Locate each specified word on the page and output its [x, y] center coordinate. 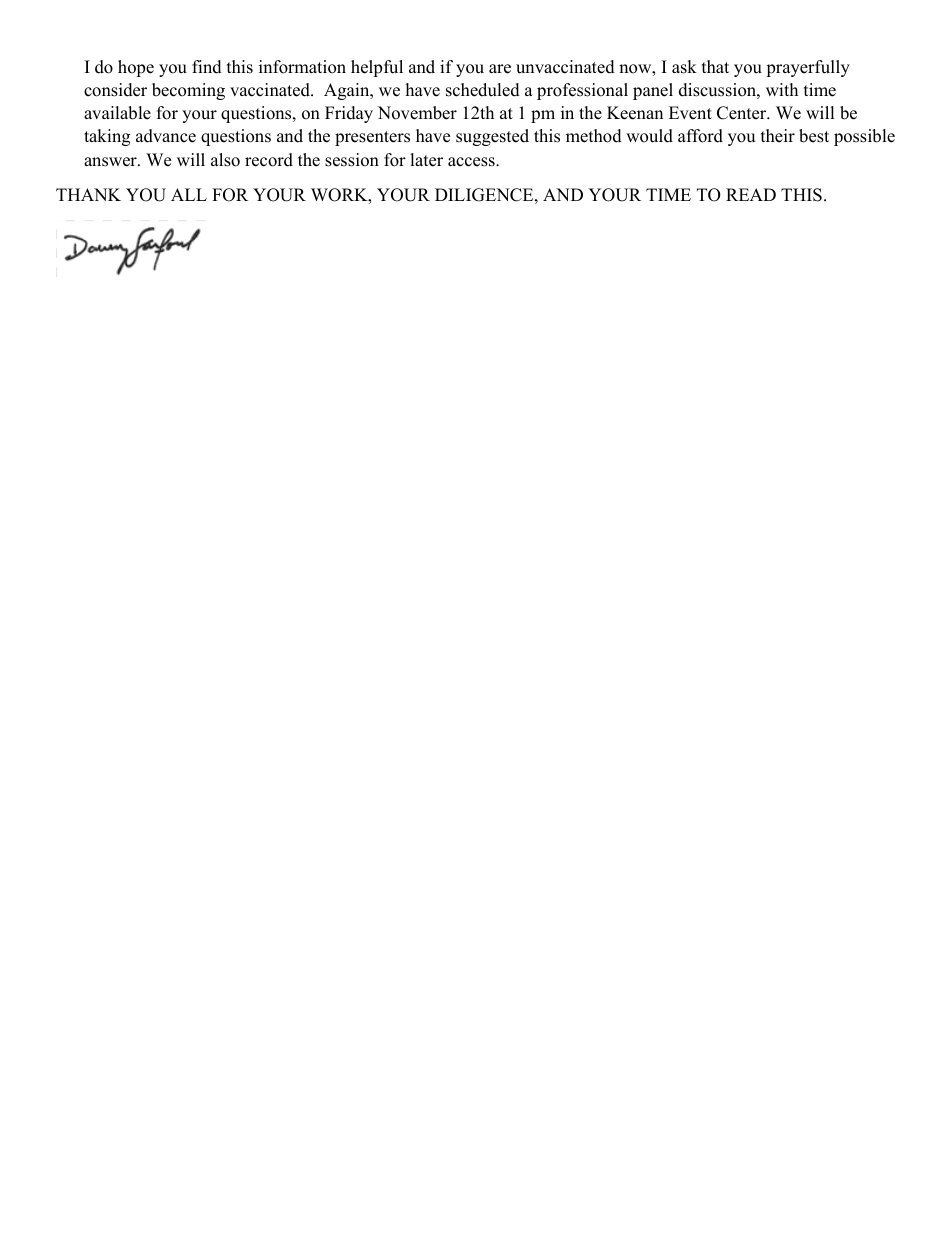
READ [751, 194]
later [426, 160]
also [225, 160]
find [207, 67]
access [472, 162]
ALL [189, 194]
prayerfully [808, 68]
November [417, 113]
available [117, 113]
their [778, 136]
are [500, 69]
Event [690, 113]
